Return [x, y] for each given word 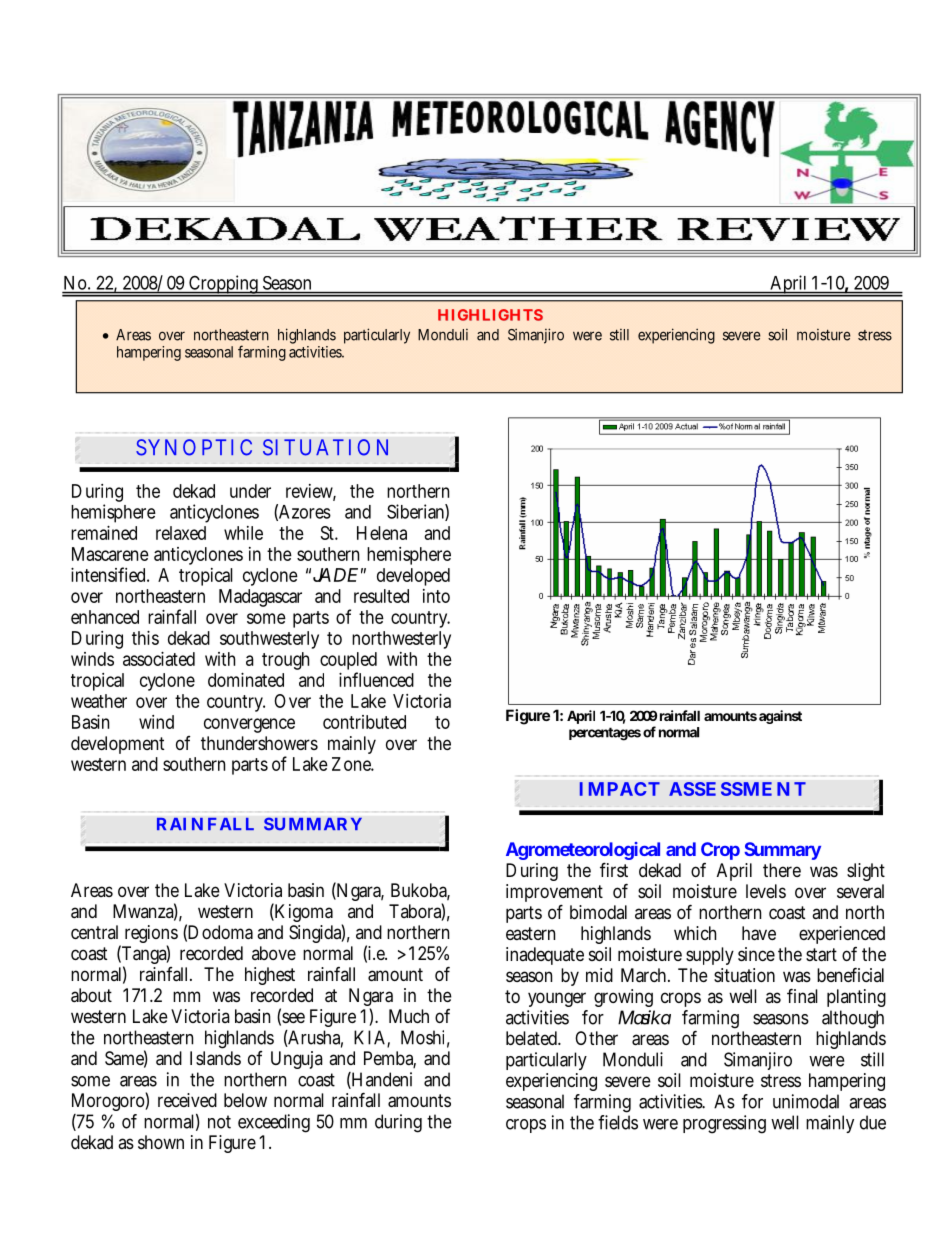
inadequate [545, 956]
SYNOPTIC [194, 447]
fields [618, 1122]
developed [413, 577]
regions [151, 935]
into [436, 596]
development [117, 745]
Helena [382, 533]
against [780, 717]
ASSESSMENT [737, 789]
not [219, 1122]
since [756, 954]
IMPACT [620, 789]
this [145, 638]
